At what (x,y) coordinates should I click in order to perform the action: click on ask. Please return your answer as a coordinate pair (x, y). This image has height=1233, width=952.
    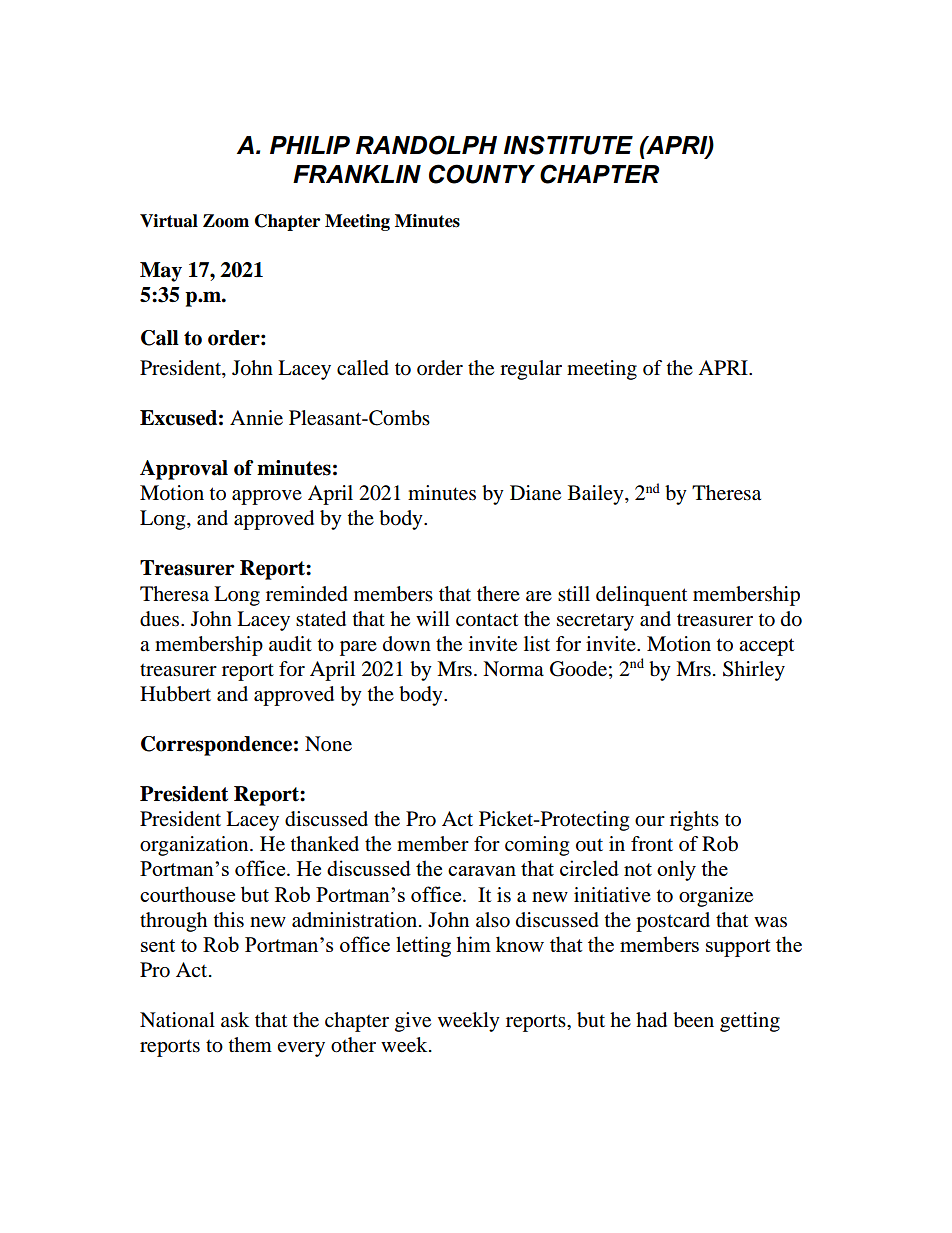
    Looking at the image, I should click on (235, 1020).
